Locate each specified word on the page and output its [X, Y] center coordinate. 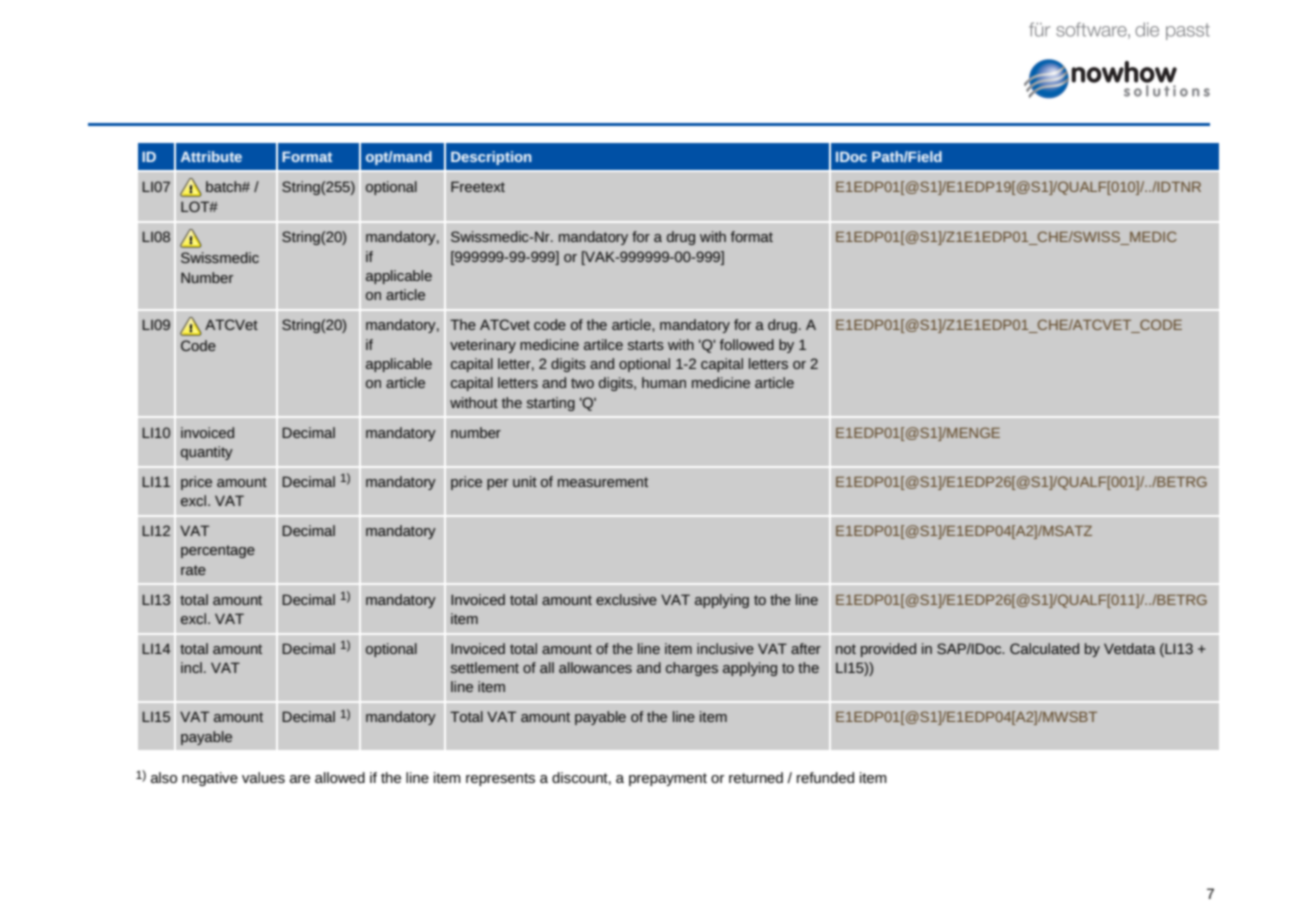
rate [193, 570]
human [664, 382]
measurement [603, 482]
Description [491, 158]
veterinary [483, 346]
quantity [207, 453]
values [263, 777]
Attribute [211, 156]
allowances [595, 667]
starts [646, 345]
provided [888, 650]
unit [525, 481]
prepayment [668, 779]
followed [747, 344]
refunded [825, 777]
